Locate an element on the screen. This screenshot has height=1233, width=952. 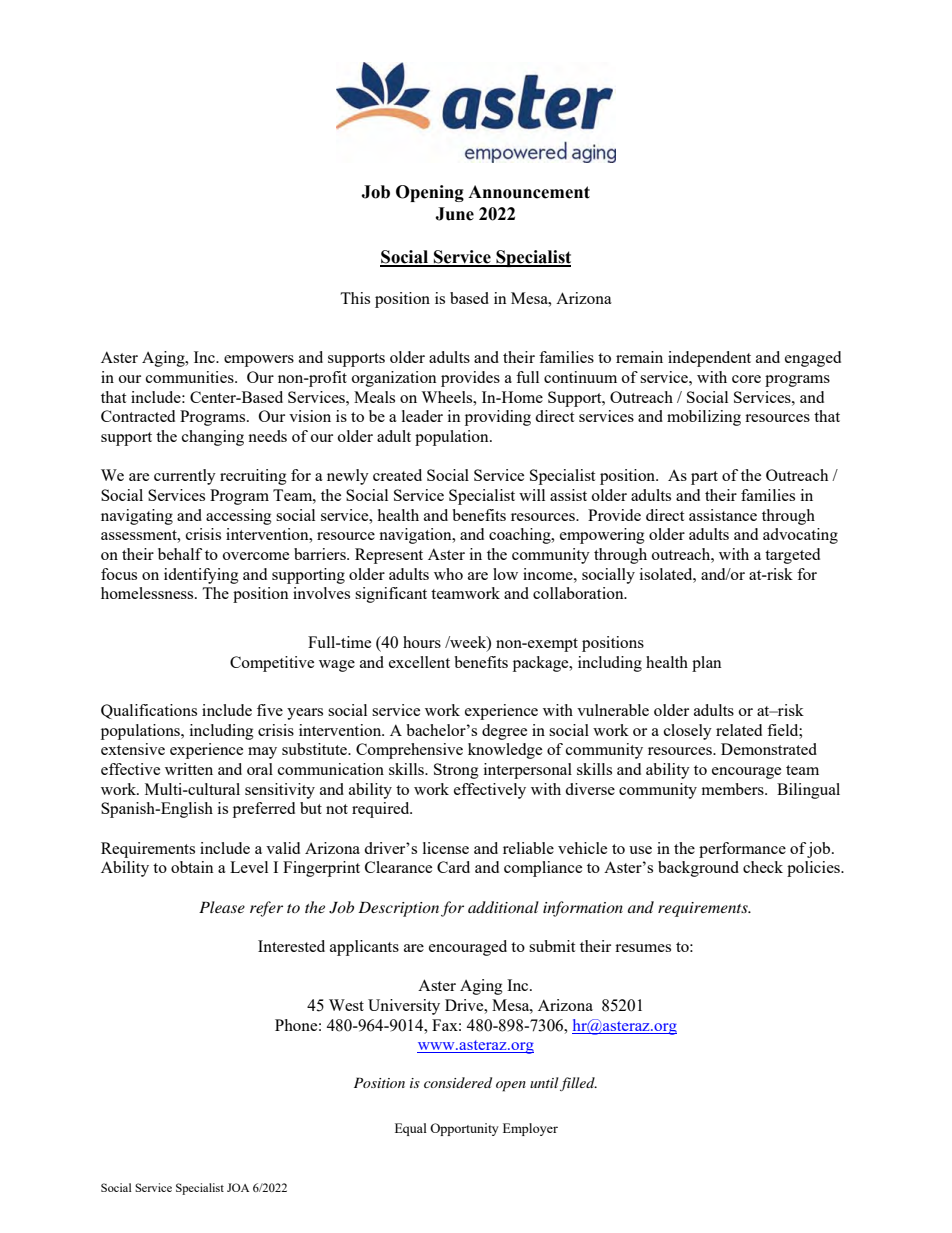
excellent is located at coordinates (419, 662).
